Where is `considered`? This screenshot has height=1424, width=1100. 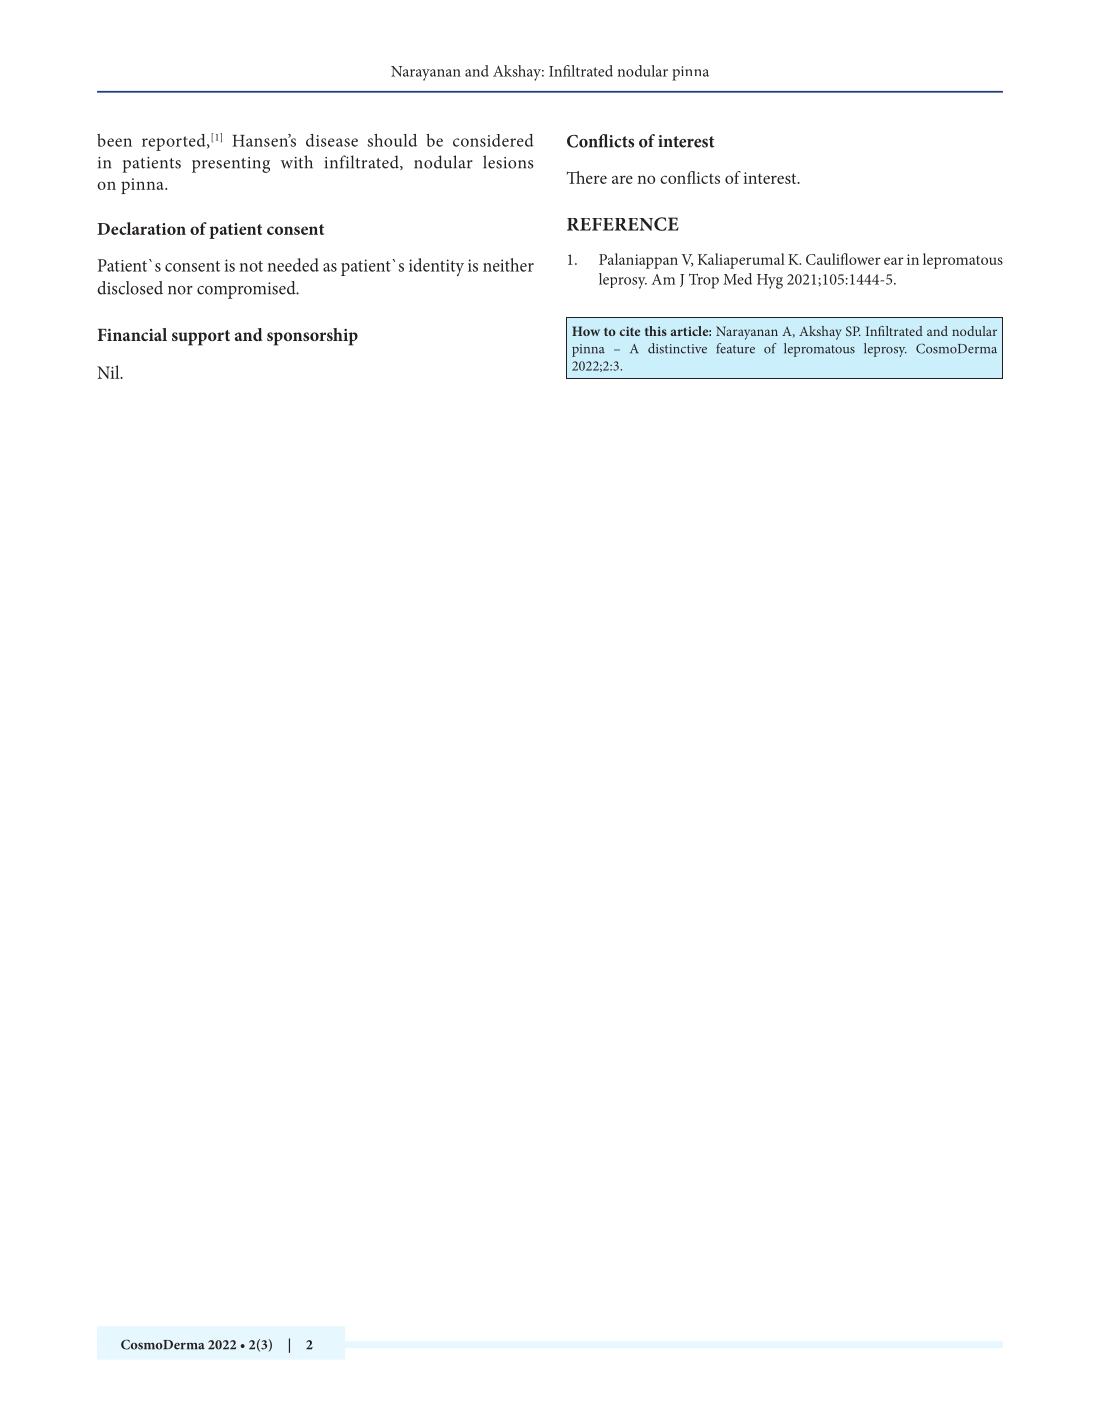
considered is located at coordinates (493, 140).
